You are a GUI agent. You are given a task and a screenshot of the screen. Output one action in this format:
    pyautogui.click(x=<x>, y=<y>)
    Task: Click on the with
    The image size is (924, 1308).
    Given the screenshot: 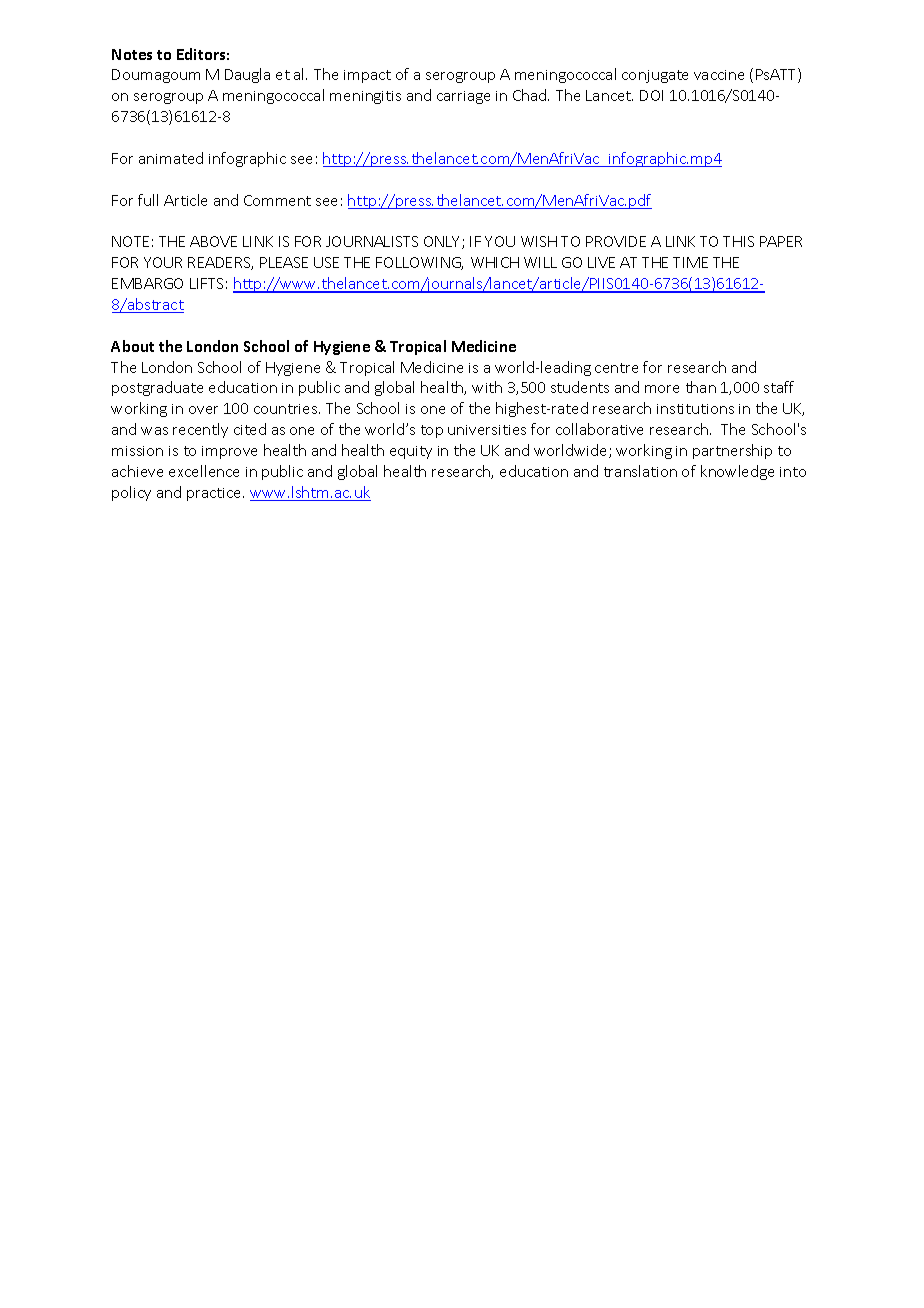 What is the action you would take?
    pyautogui.click(x=487, y=387)
